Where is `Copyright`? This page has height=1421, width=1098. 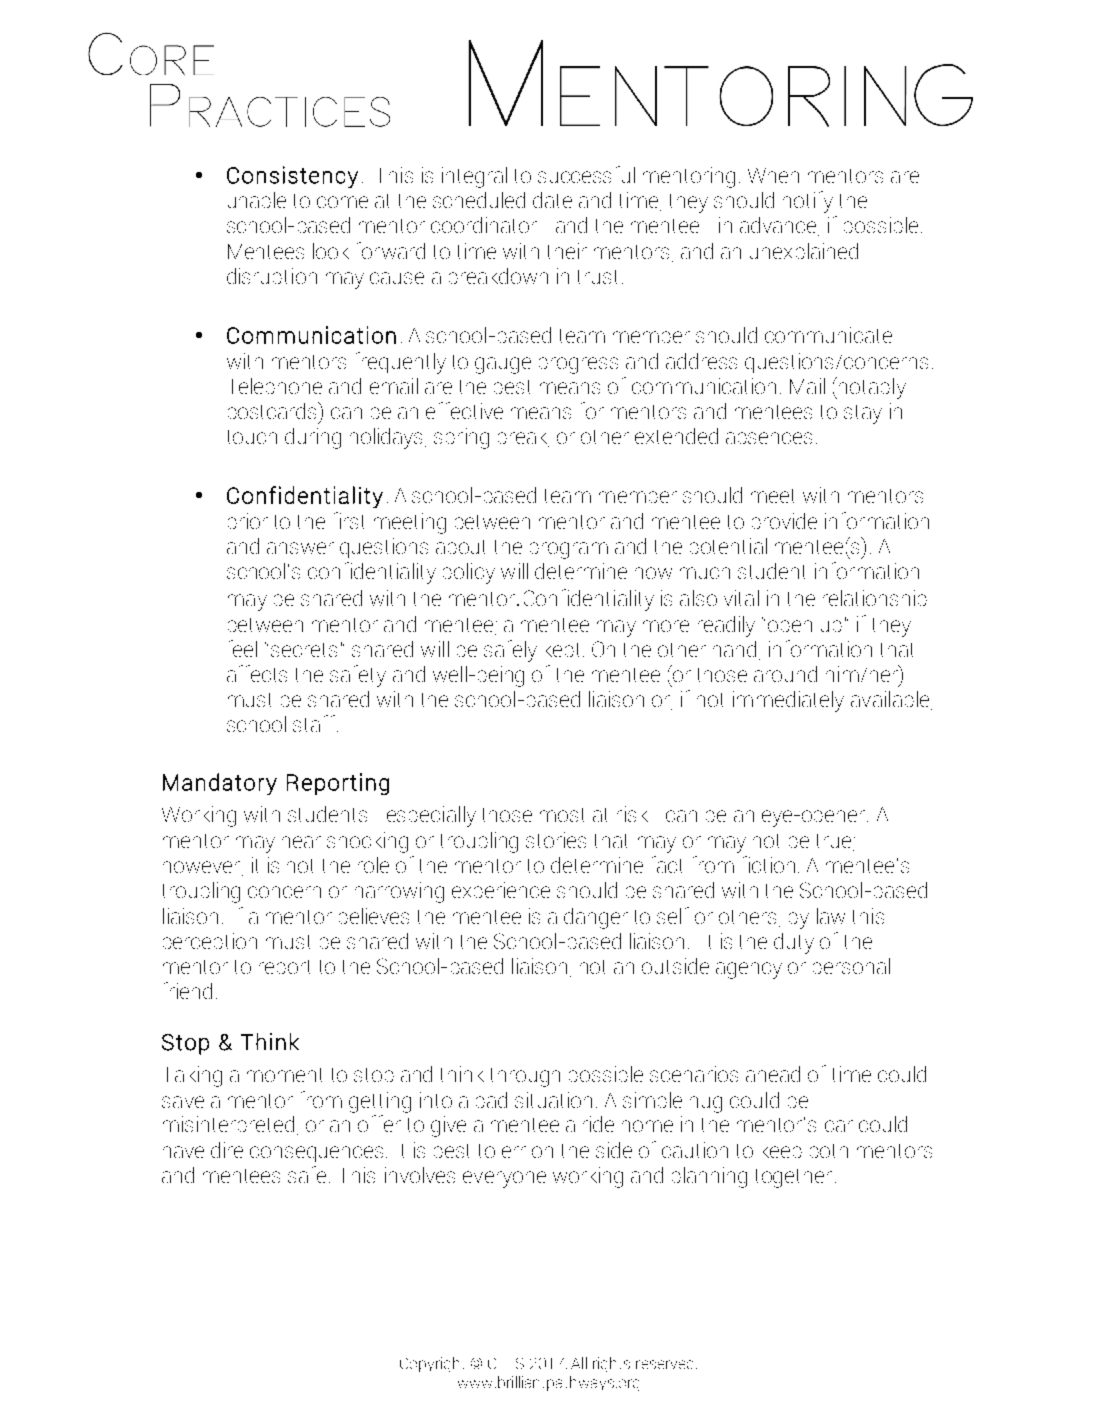
Copyright is located at coordinates (432, 1364).
